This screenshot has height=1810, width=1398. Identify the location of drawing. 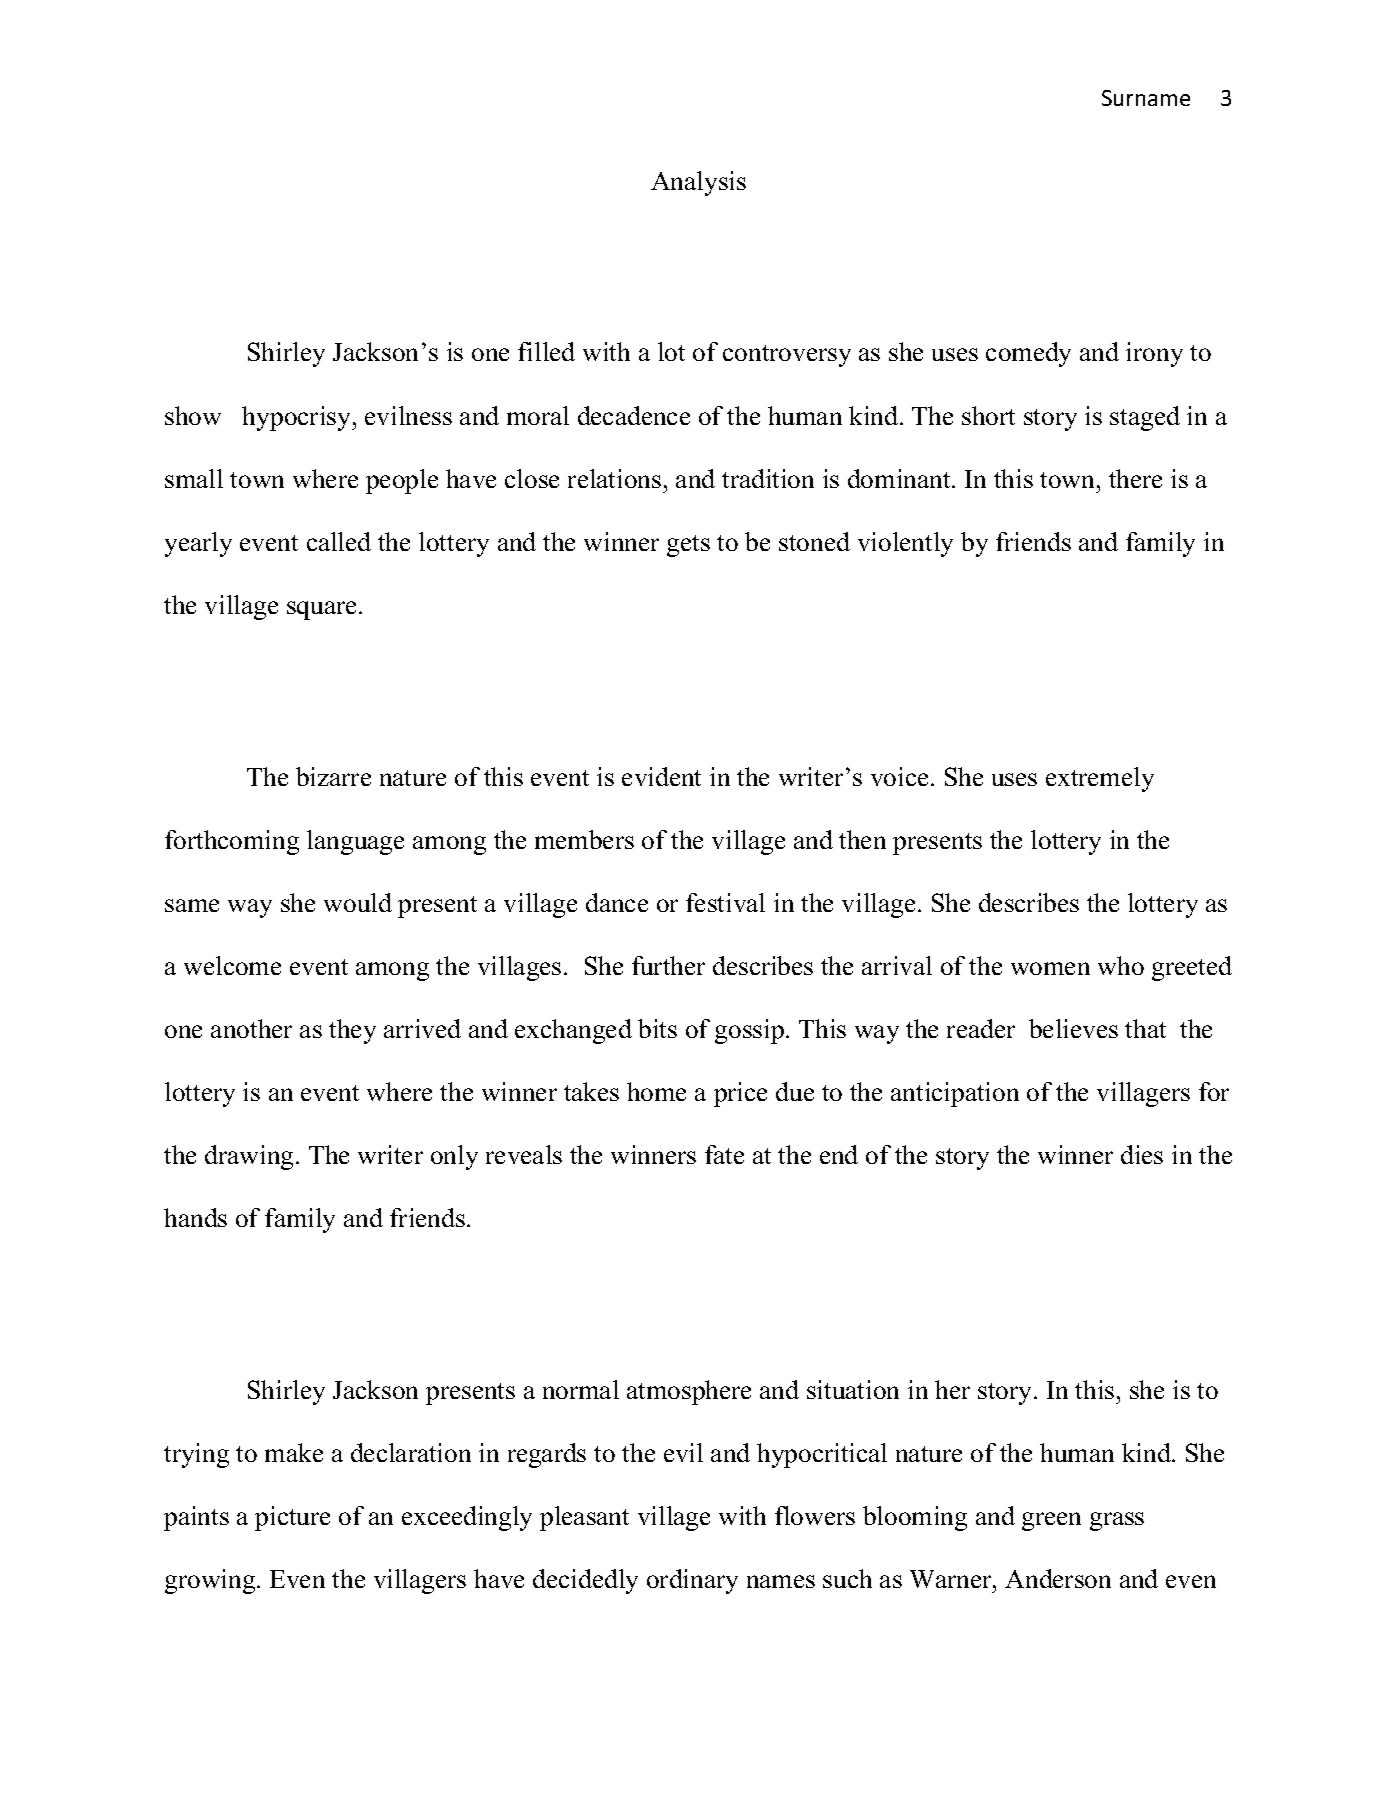
(251, 1157).
